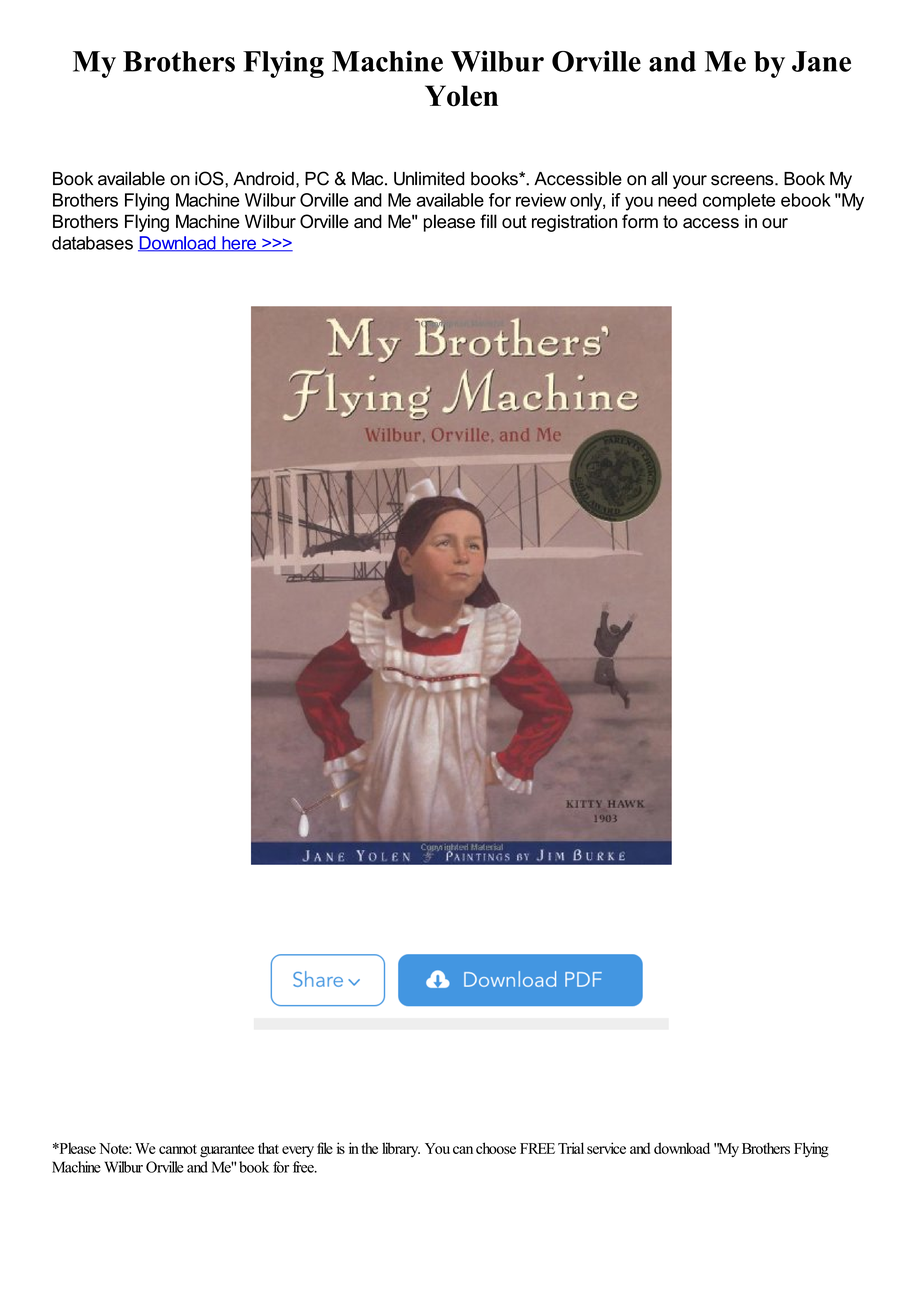 This document has height=1308, width=924. What do you see at coordinates (239, 244) in the document?
I see `here` at bounding box center [239, 244].
